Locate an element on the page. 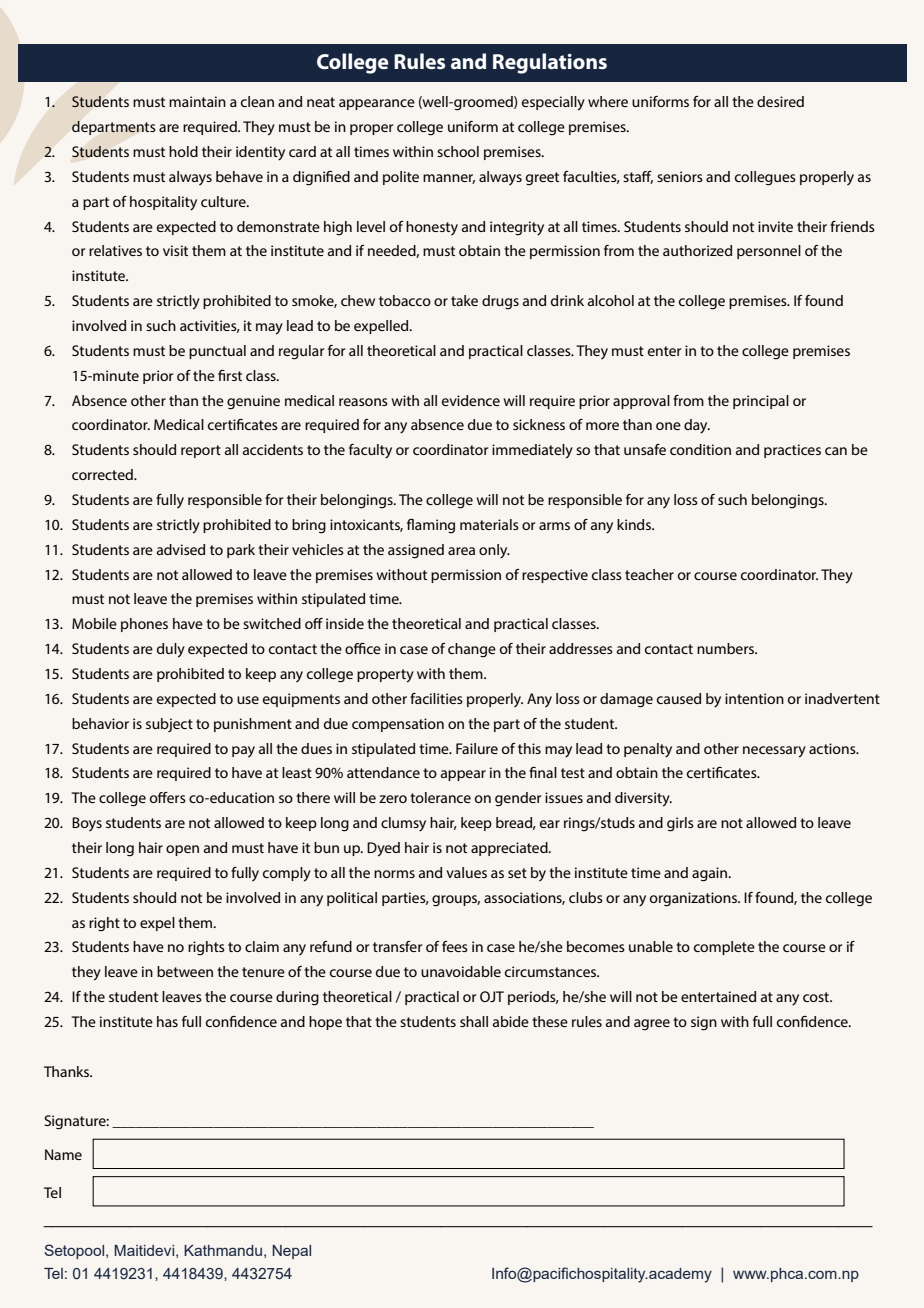 The image size is (924, 1308). change is located at coordinates (472, 650).
